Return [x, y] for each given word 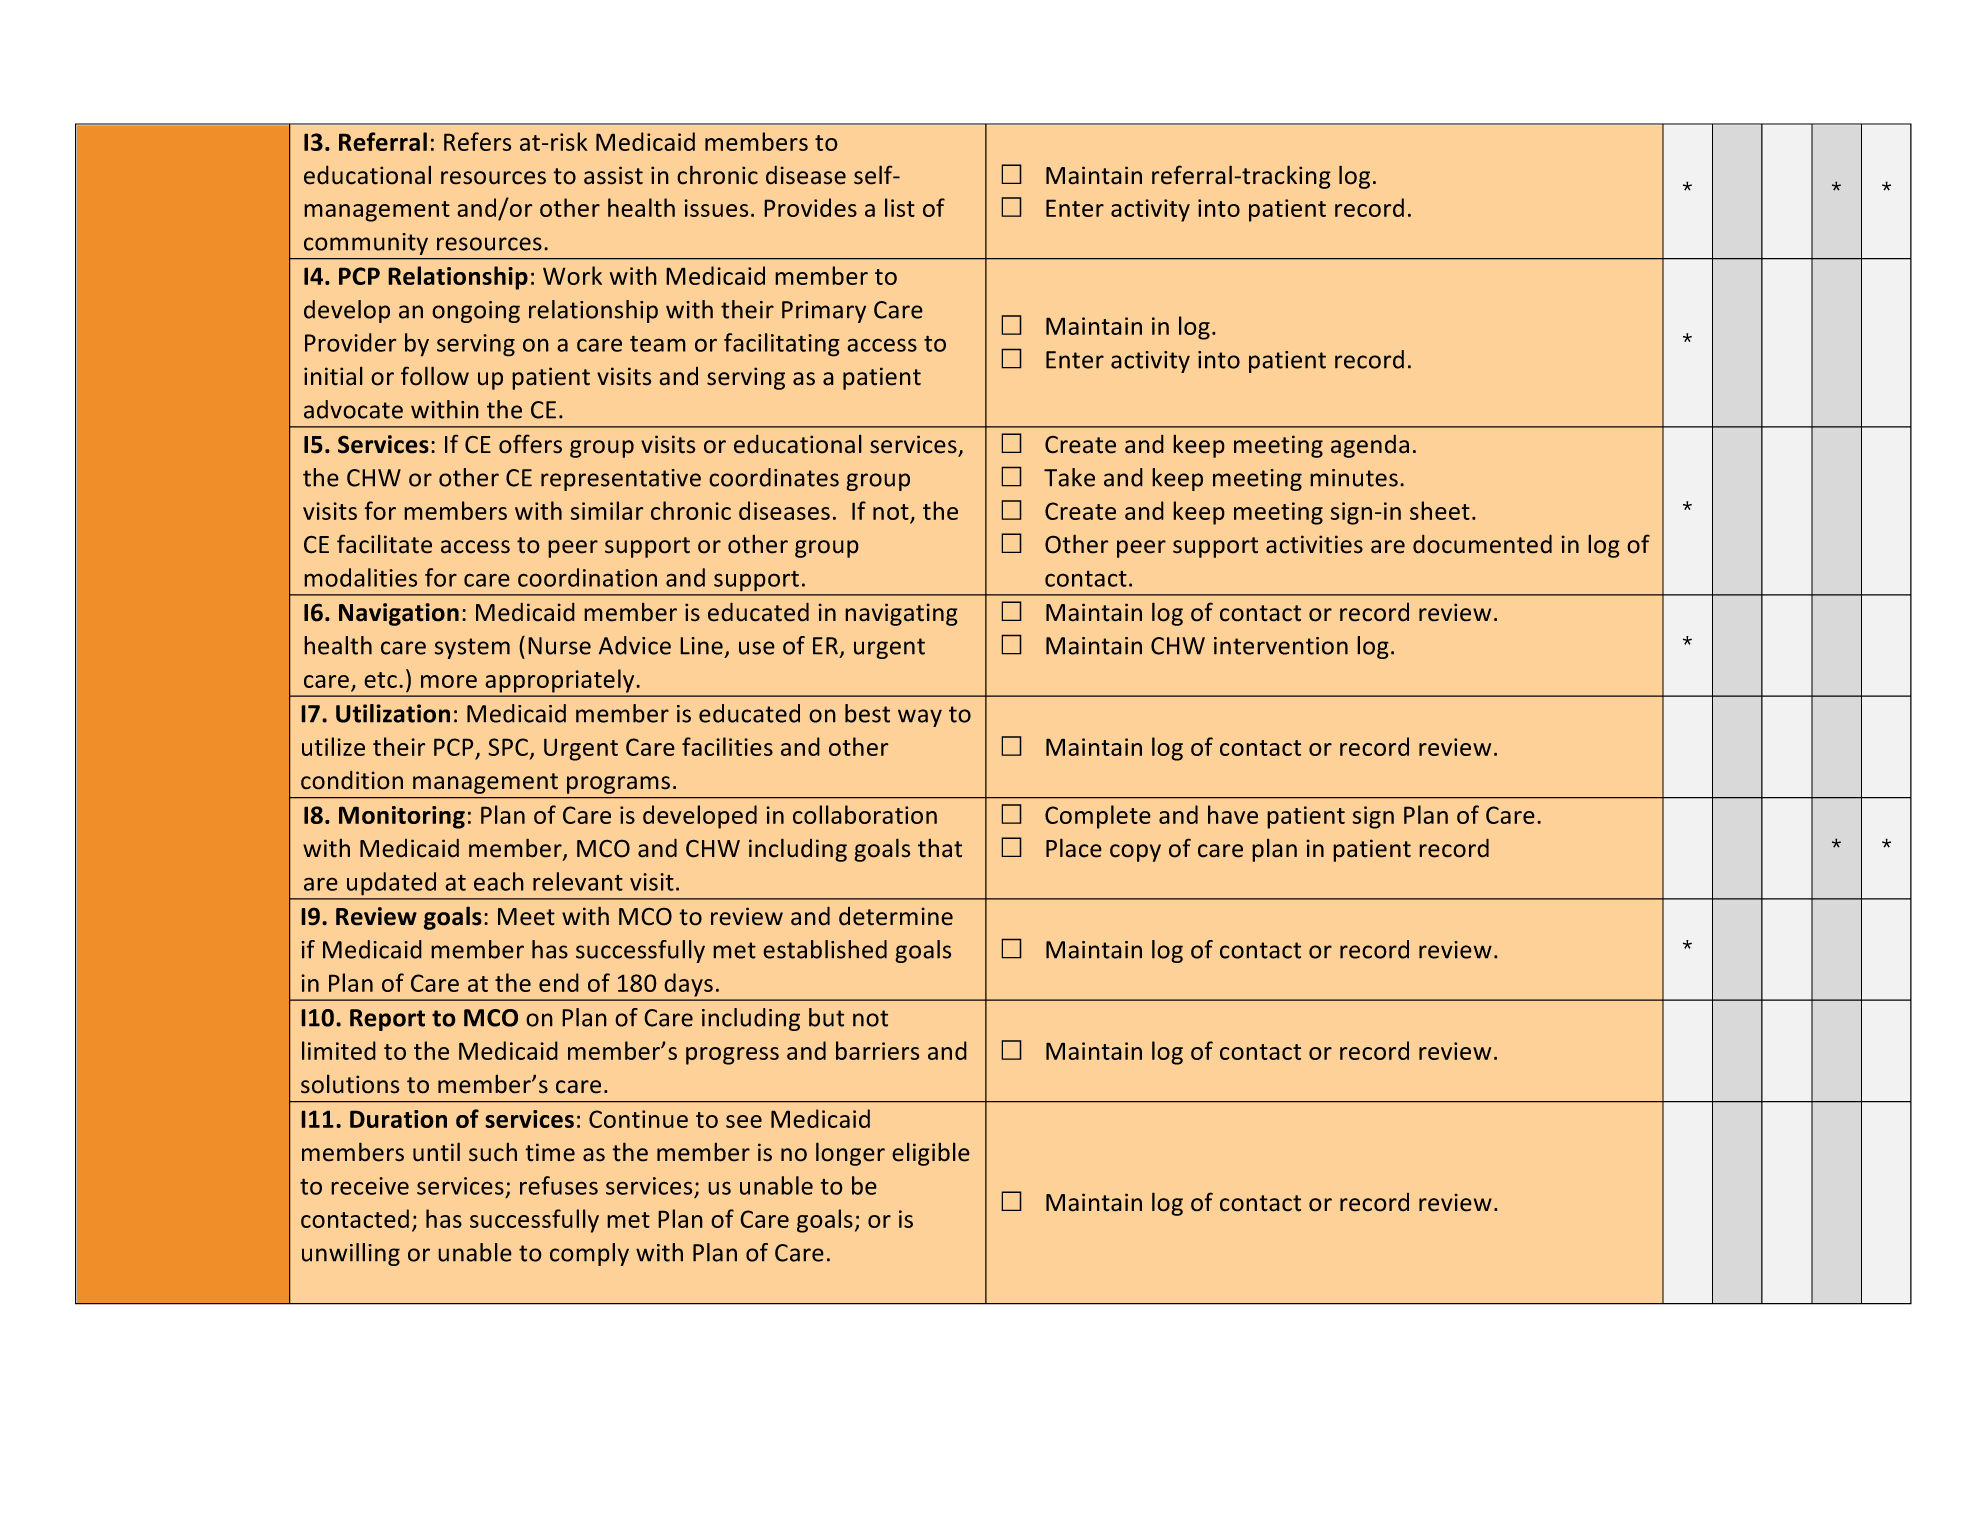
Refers [477, 141]
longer [850, 1154]
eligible [931, 1154]
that [940, 848]
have [1233, 814]
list [900, 207]
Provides [810, 207]
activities [1314, 544]
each [499, 881]
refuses [559, 1185]
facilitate [384, 544]
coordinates [774, 477]
